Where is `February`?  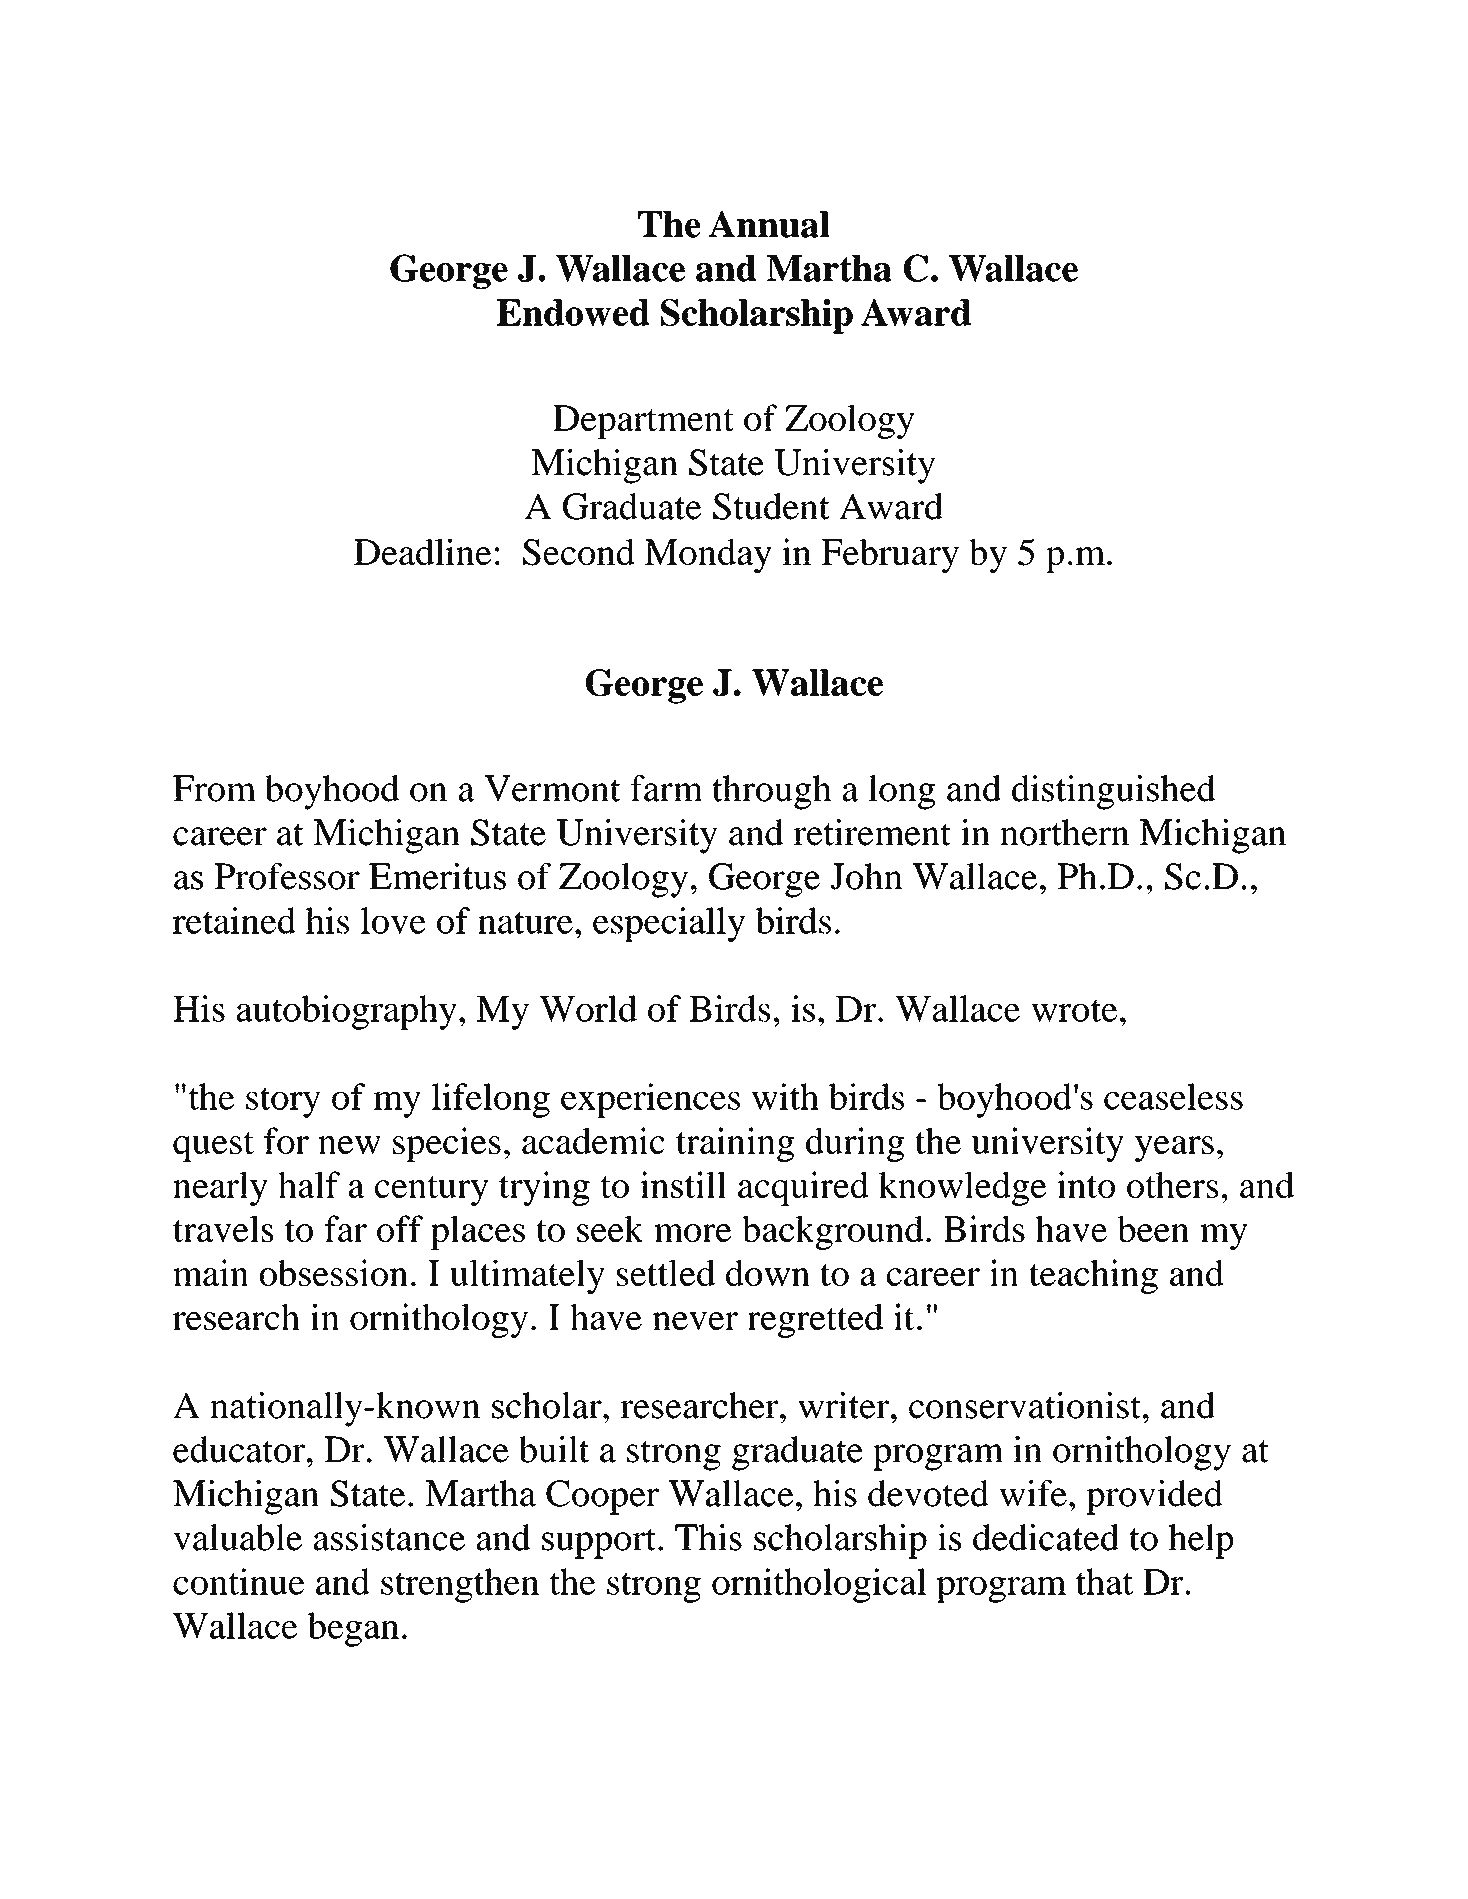
February is located at coordinates (890, 556).
